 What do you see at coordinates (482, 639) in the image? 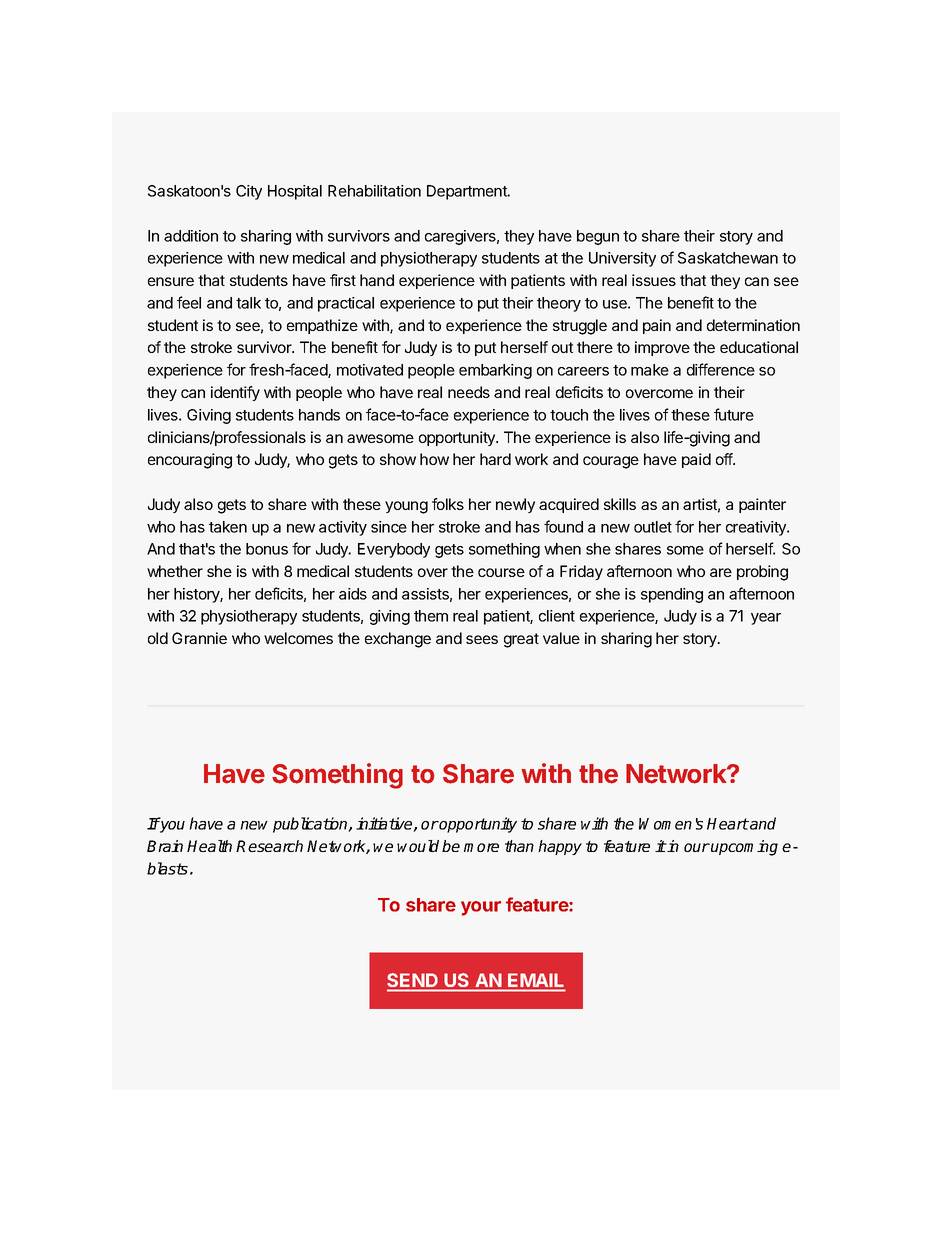
I see `sees` at bounding box center [482, 639].
